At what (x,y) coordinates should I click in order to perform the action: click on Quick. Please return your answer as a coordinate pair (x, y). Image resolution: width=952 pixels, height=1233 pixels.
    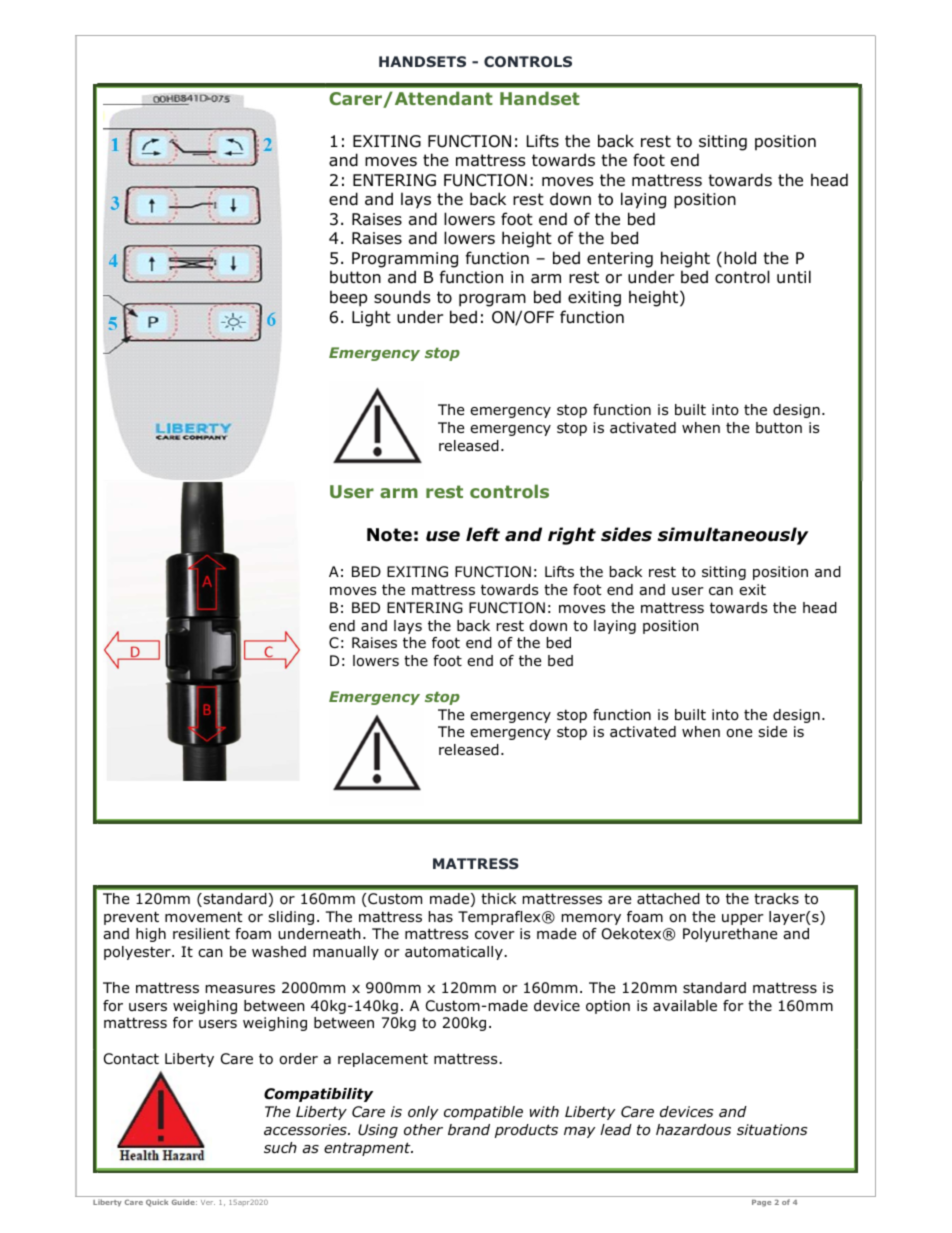
    Looking at the image, I should click on (157, 1203).
